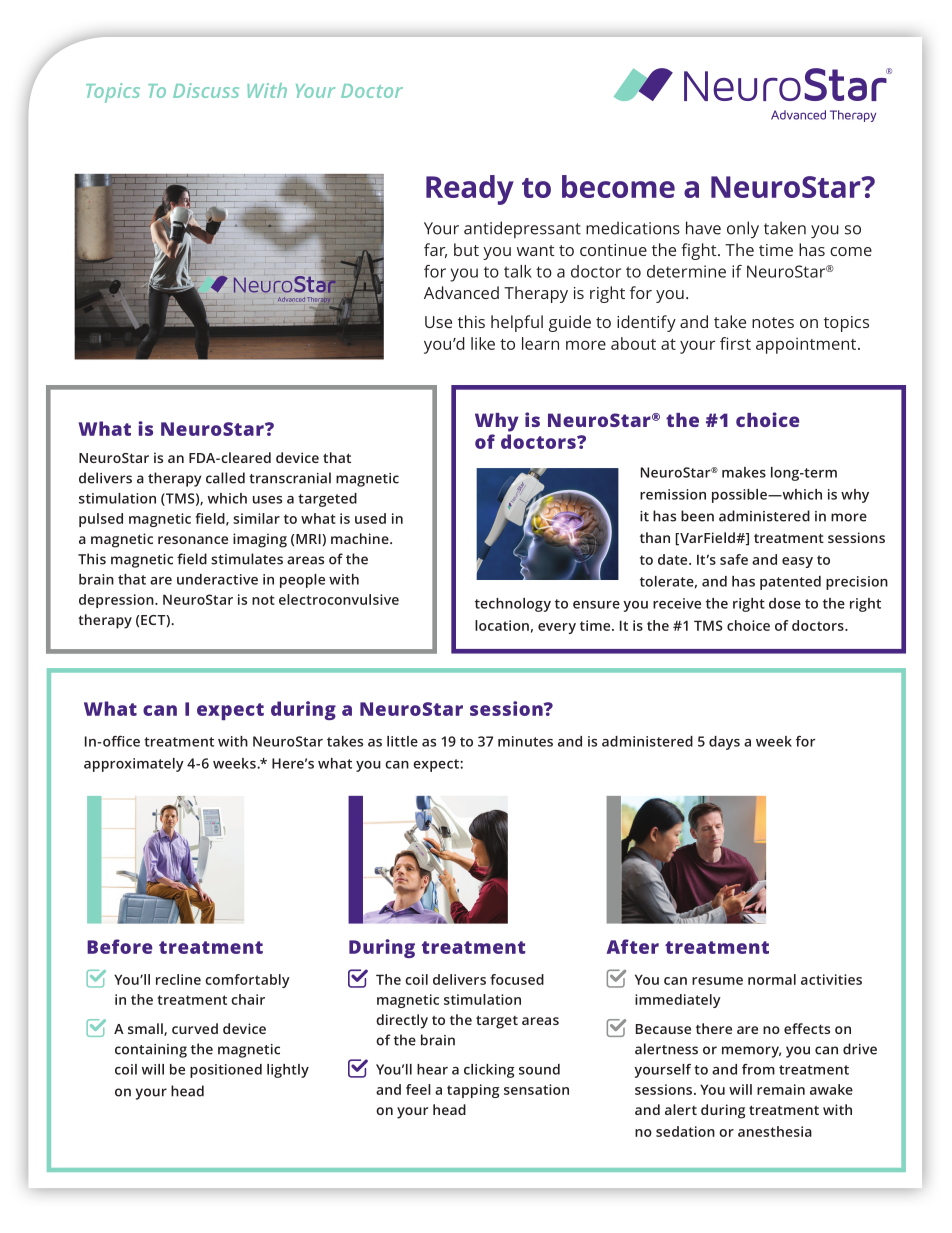 This page has height=1233, width=952. Describe the element at coordinates (502, 625) in the page. I see `location` at that location.
